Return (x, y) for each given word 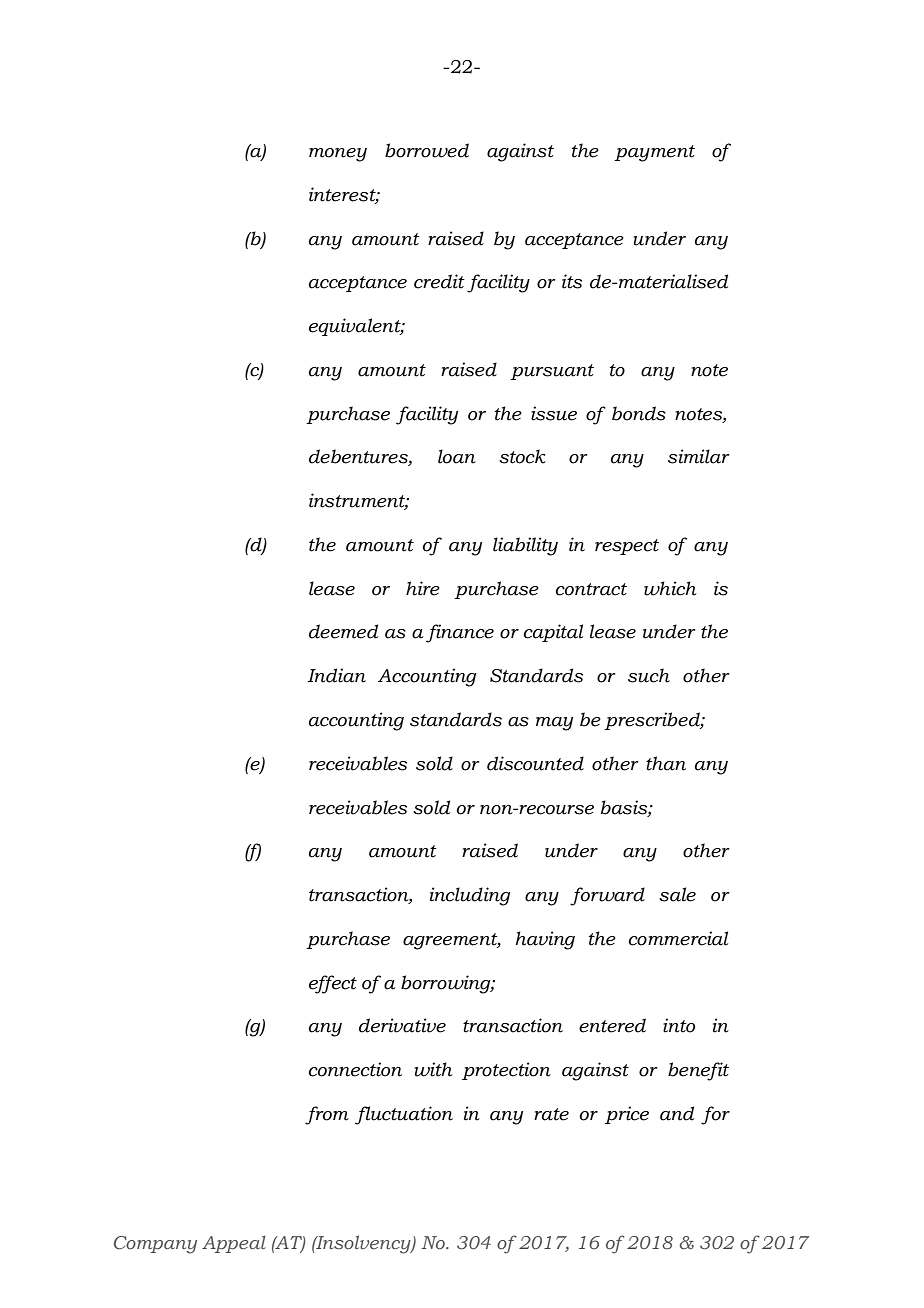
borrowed (427, 150)
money (338, 155)
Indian (336, 675)
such (649, 675)
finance (460, 633)
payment (654, 153)
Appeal (234, 1244)
